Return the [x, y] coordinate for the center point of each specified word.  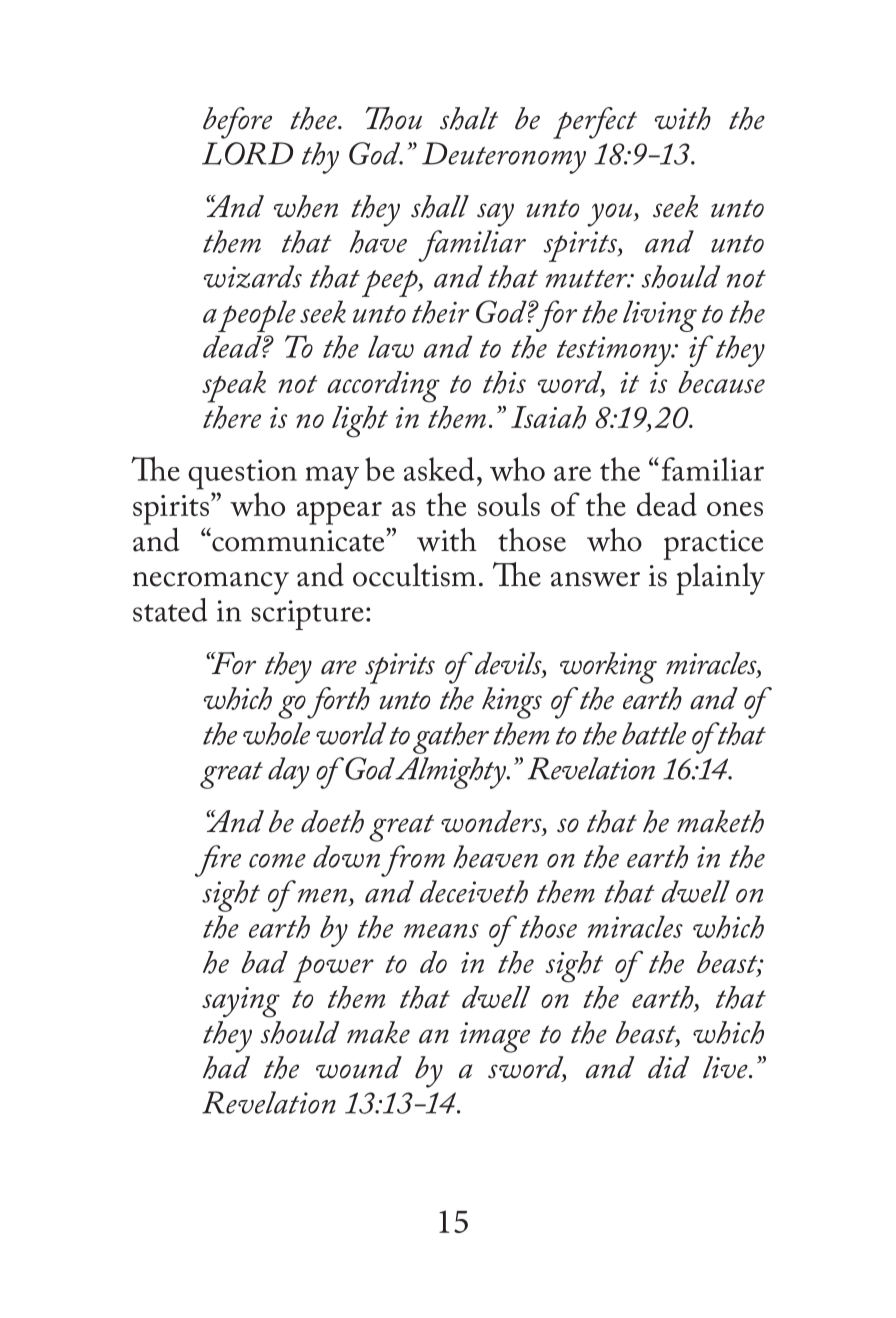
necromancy [211, 583]
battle [654, 733]
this [504, 382]
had [226, 1067]
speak [234, 387]
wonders [492, 822]
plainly [720, 579]
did [668, 1067]
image [495, 1037]
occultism [414, 575]
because [721, 382]
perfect [595, 123]
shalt [469, 118]
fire [218, 861]
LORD [247, 153]
